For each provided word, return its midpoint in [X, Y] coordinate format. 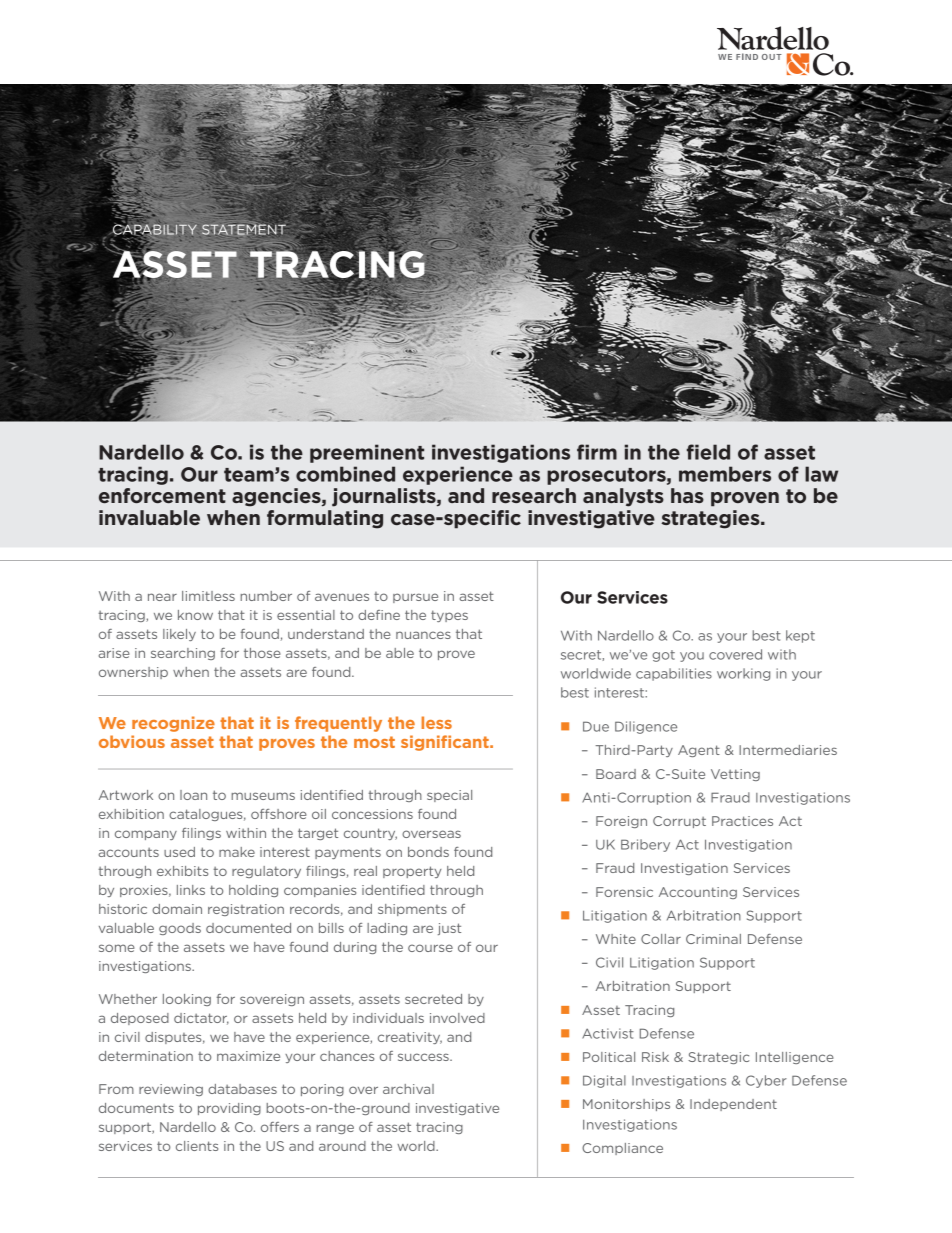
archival [408, 1089]
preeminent [367, 453]
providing [229, 1109]
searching [183, 654]
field [708, 452]
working [743, 674]
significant [446, 743]
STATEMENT [245, 229]
